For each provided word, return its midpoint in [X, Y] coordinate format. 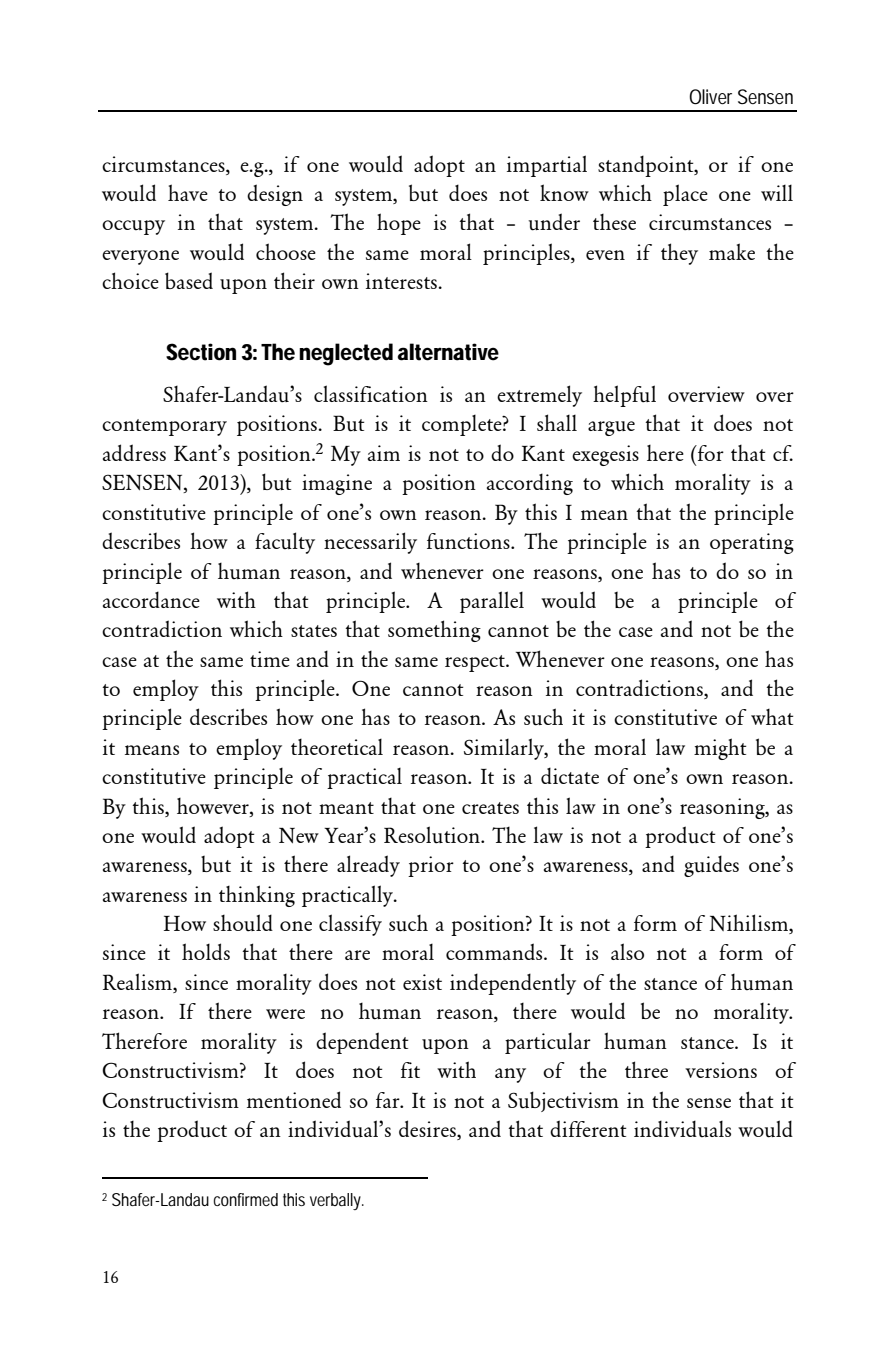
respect [476, 663]
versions [721, 1070]
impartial [547, 166]
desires [428, 1128]
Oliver [710, 97]
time [270, 659]
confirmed [245, 1199]
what [772, 717]
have [188, 192]
